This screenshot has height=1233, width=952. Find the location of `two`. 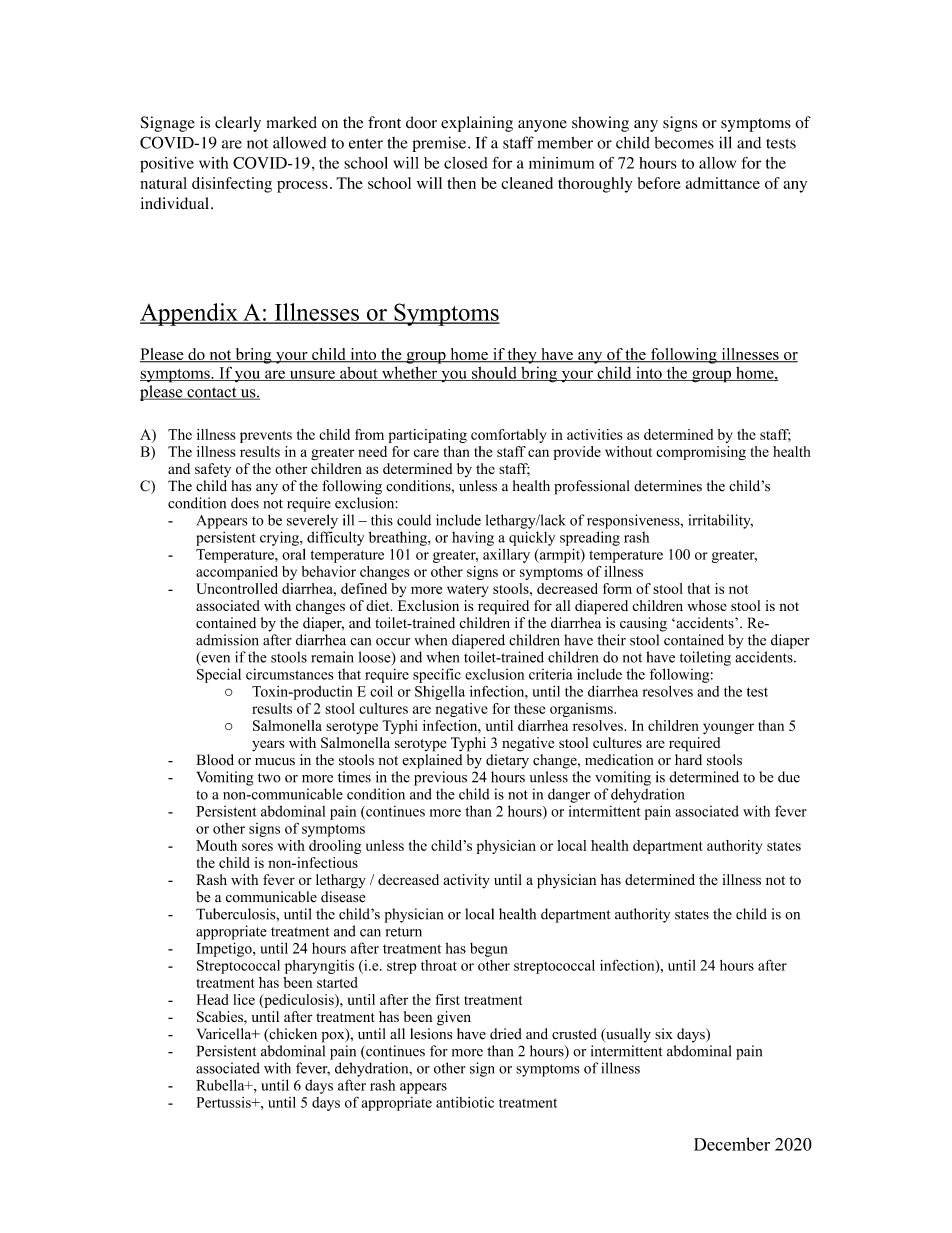

two is located at coordinates (269, 778).
